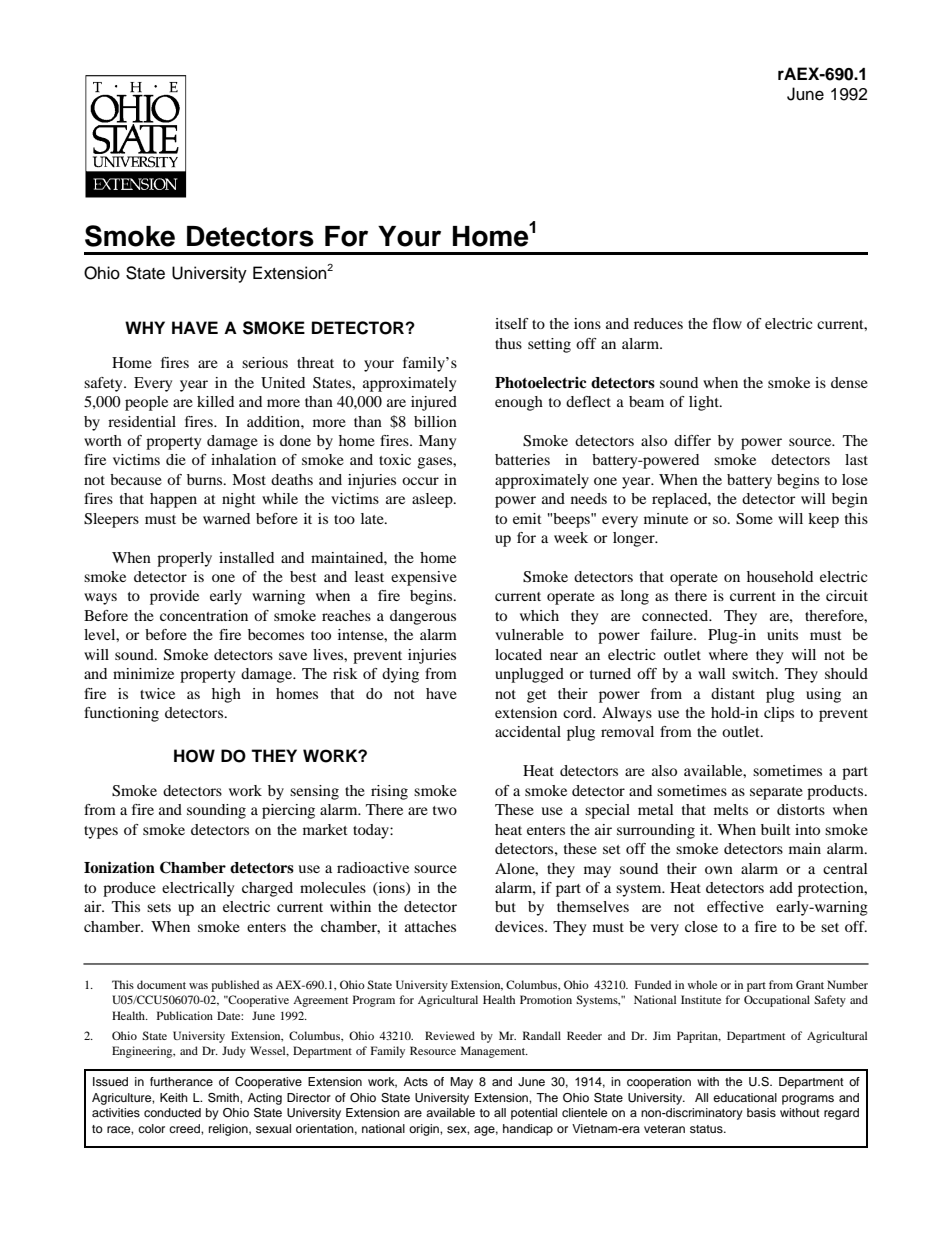  What do you see at coordinates (184, 559) in the screenshot?
I see `properly` at bounding box center [184, 559].
